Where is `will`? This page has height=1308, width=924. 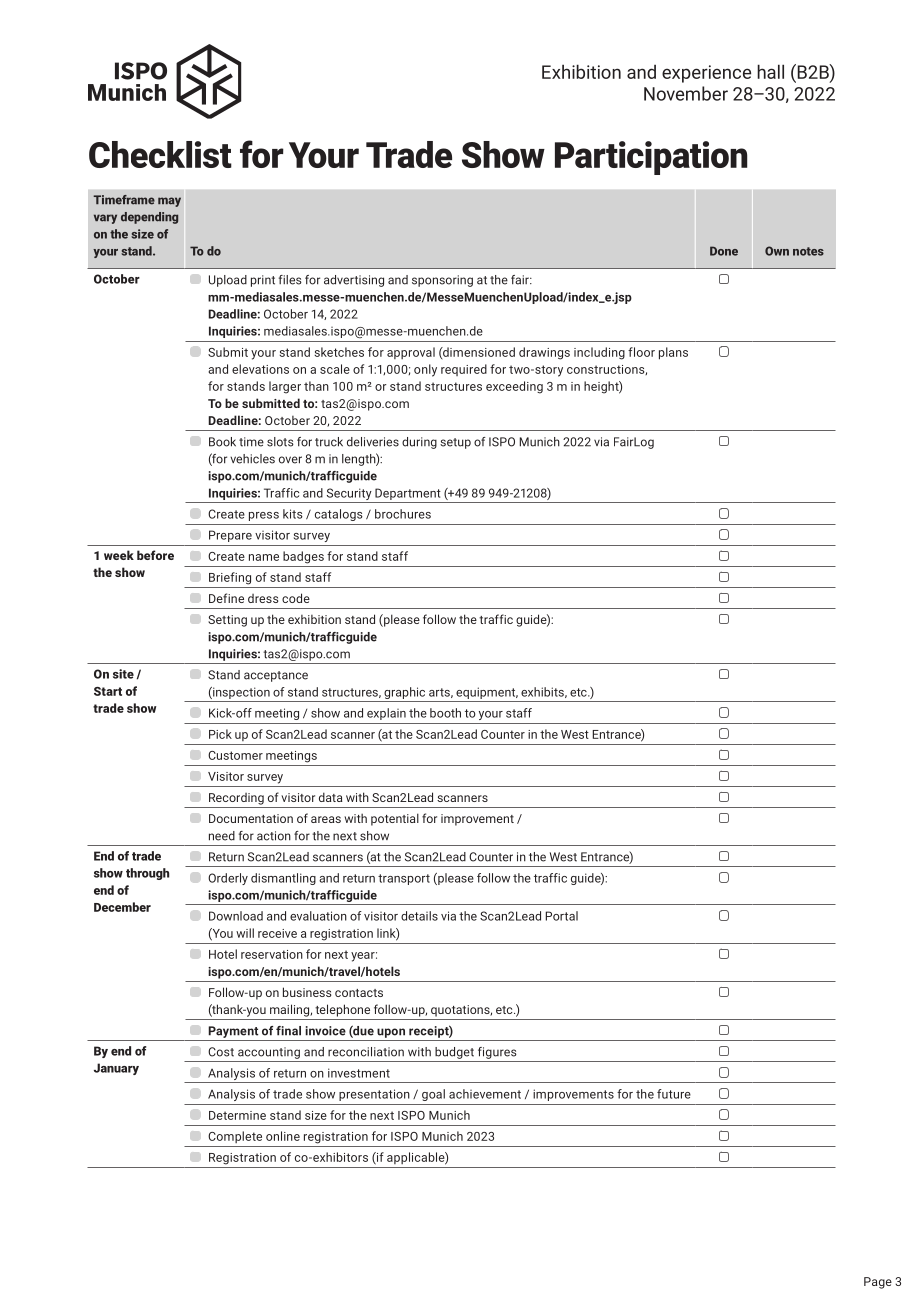 will is located at coordinates (245, 933).
